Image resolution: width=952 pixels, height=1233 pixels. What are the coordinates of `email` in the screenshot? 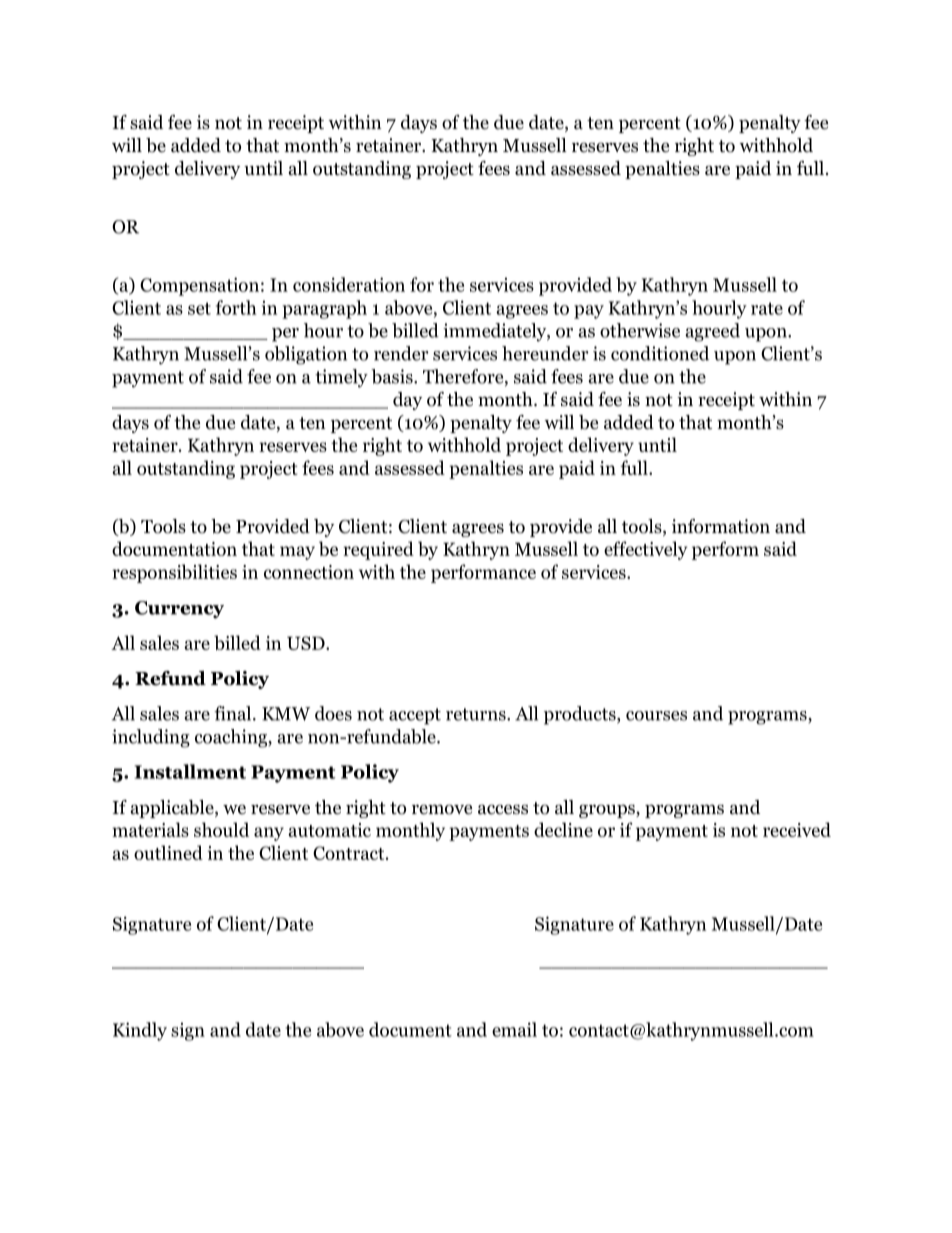 It's located at (514, 1029).
